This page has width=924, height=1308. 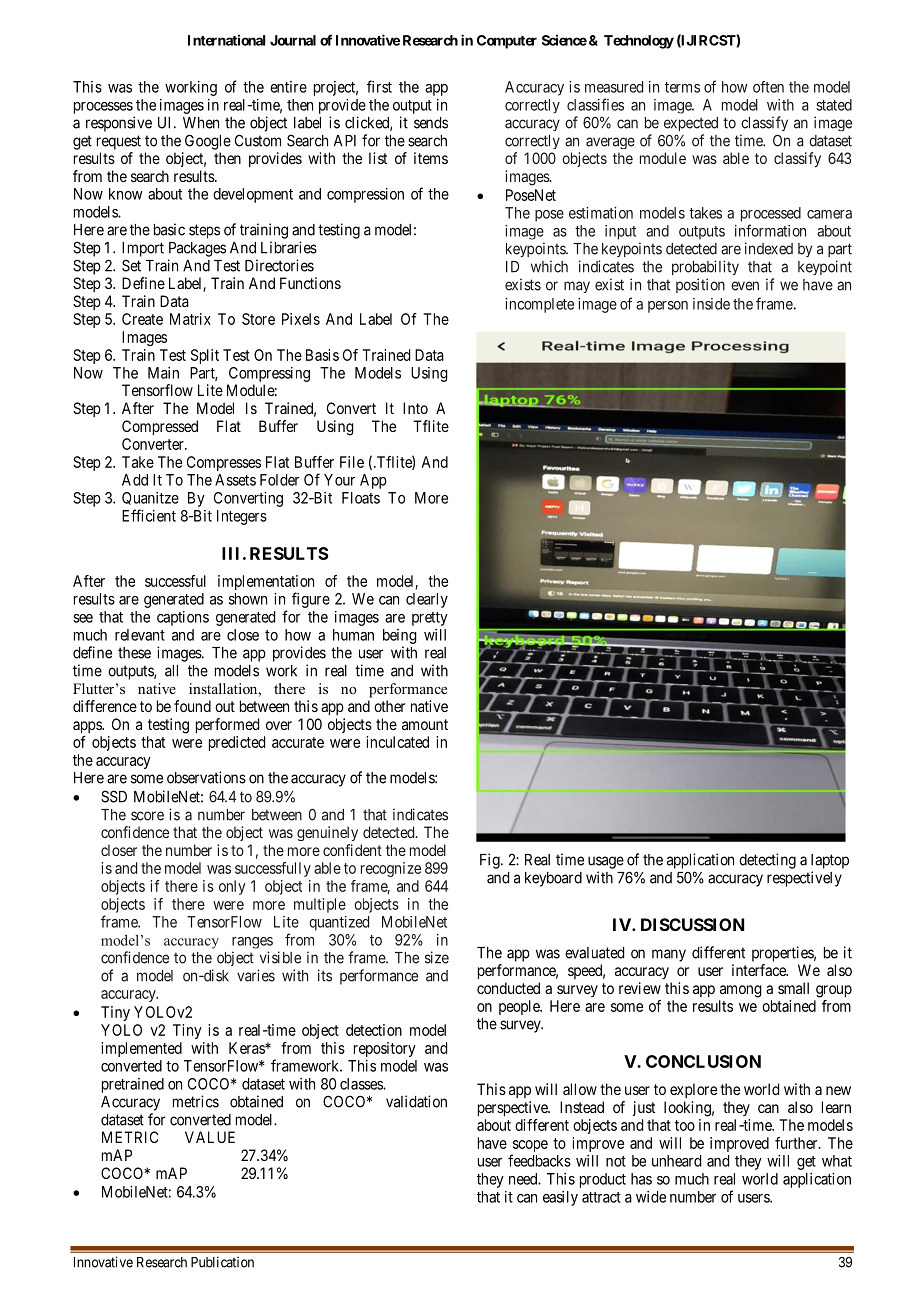 I want to click on detecting, so click(x=767, y=861).
